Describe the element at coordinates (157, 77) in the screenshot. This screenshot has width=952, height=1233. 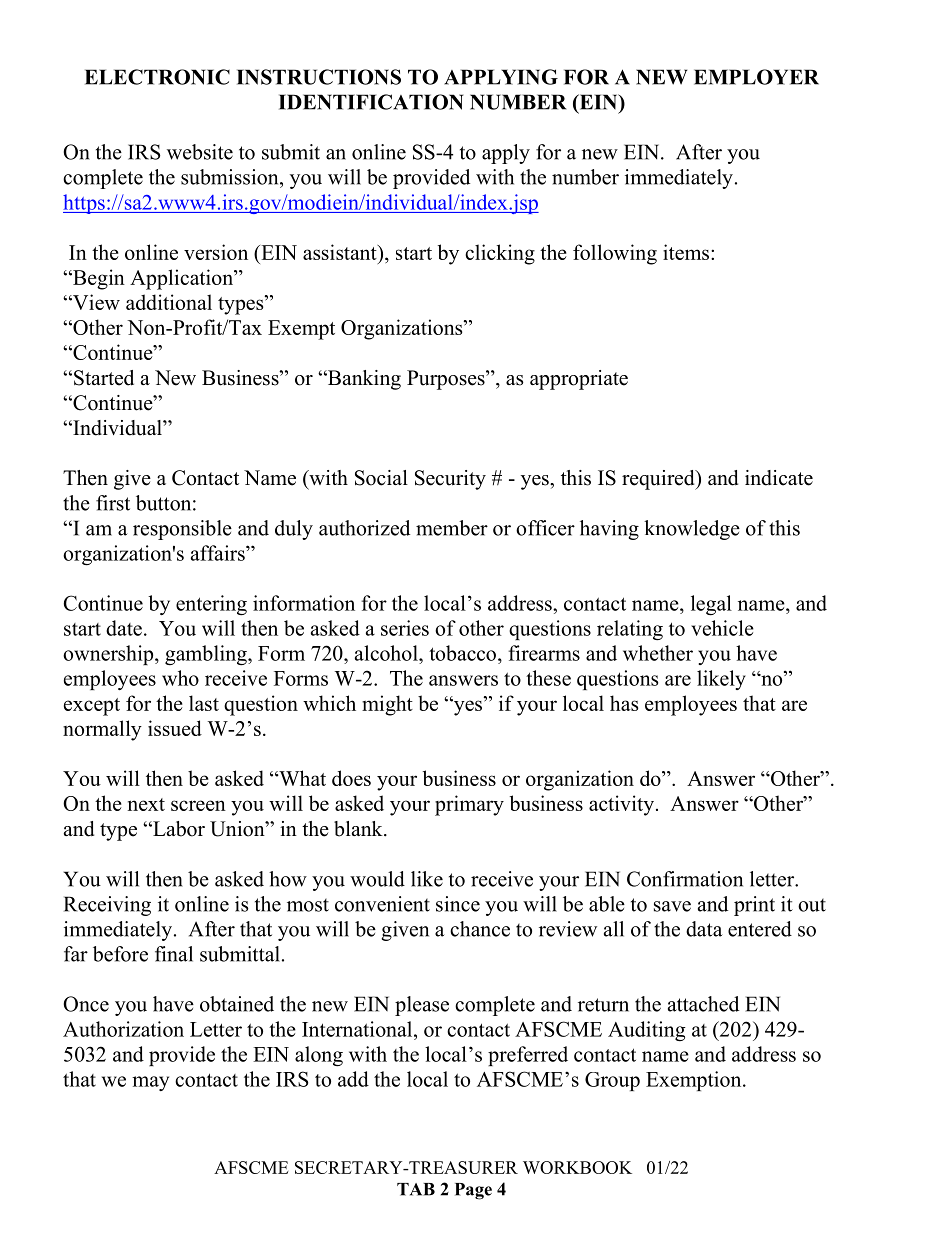
I see `ELECTRONIC` at that location.
